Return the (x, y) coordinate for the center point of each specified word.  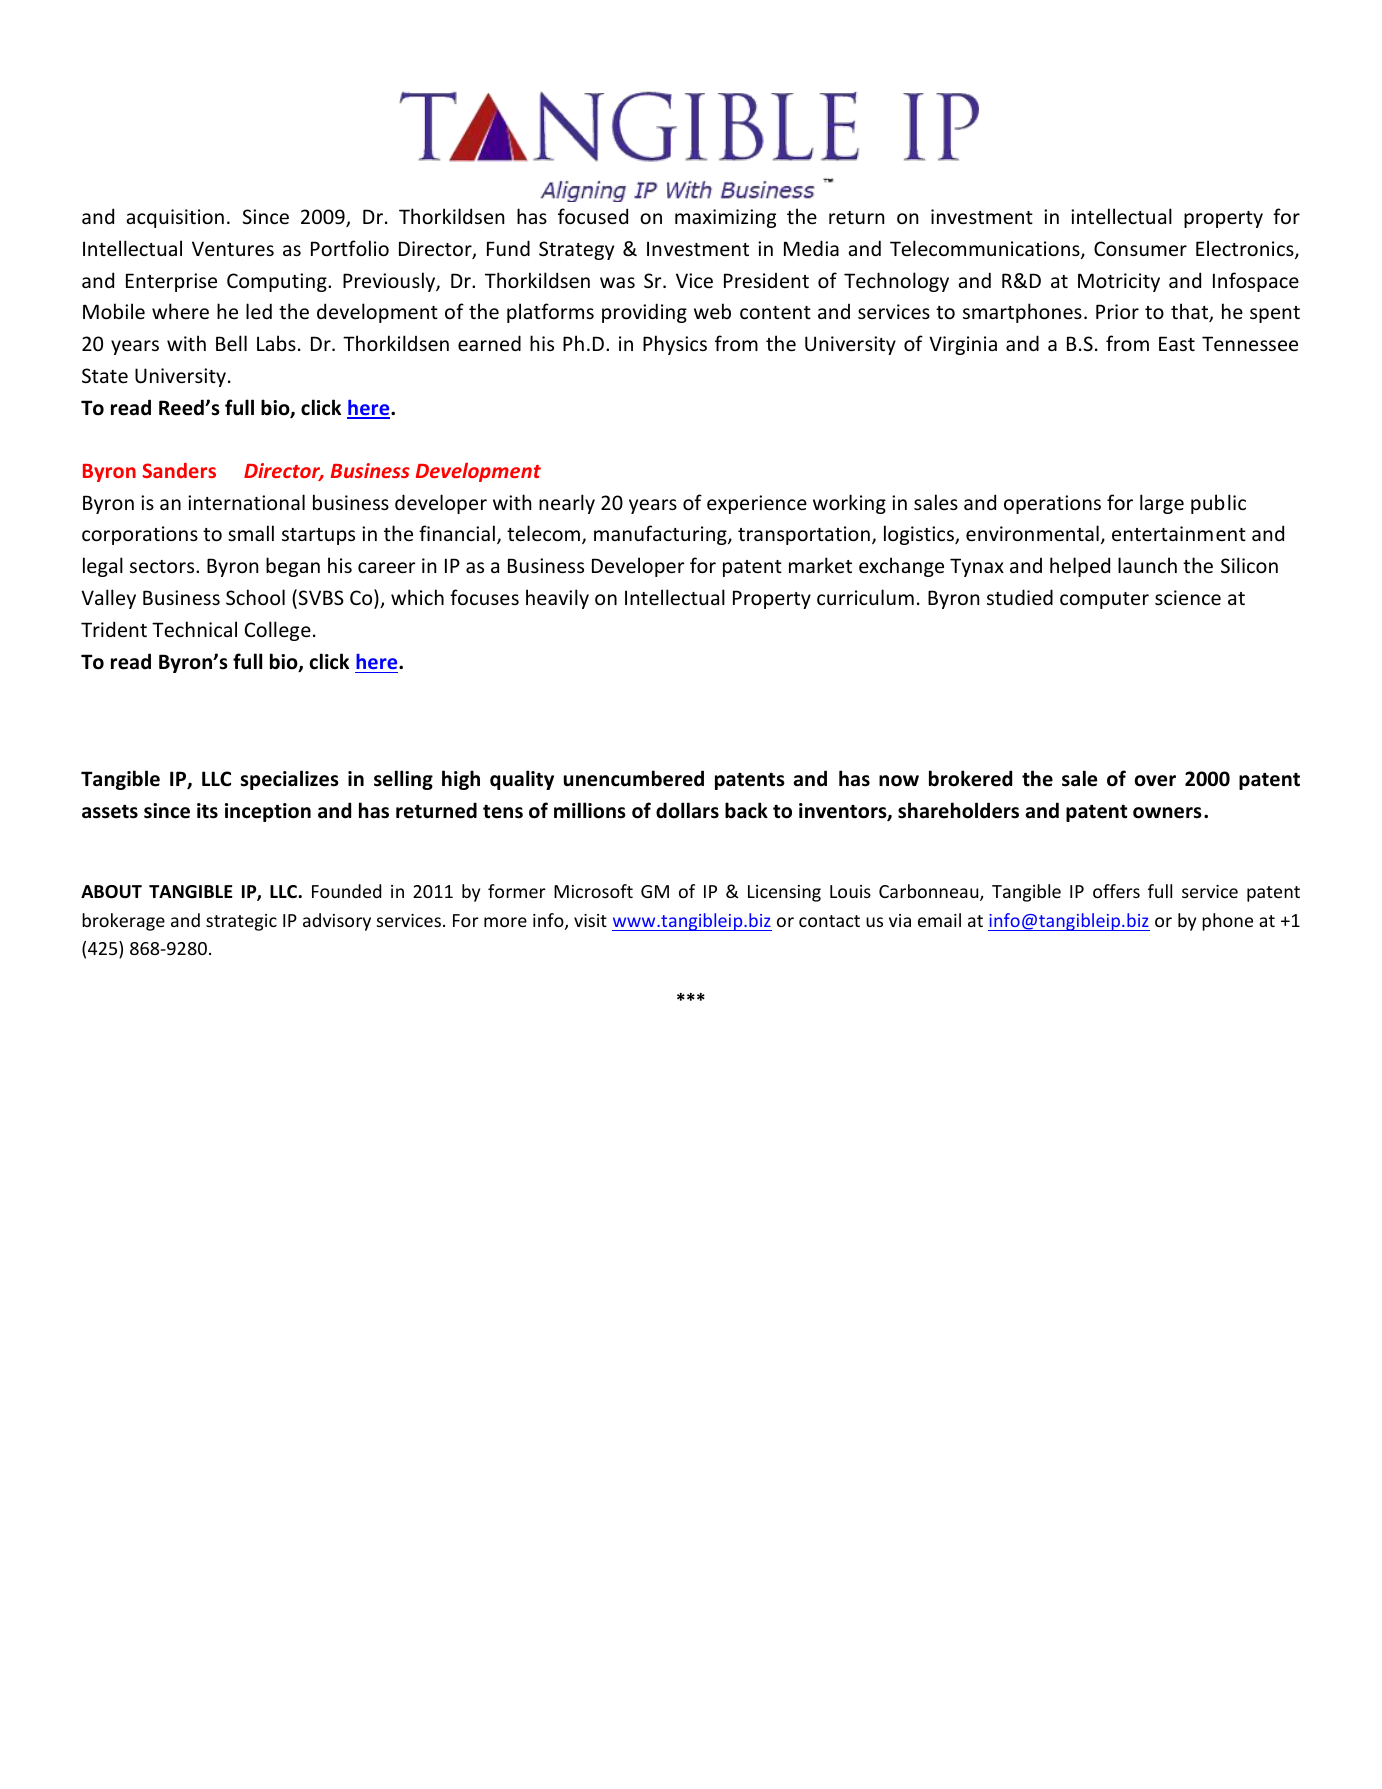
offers (1116, 891)
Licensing (784, 893)
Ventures (233, 248)
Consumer (1140, 248)
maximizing (725, 218)
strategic (241, 922)
